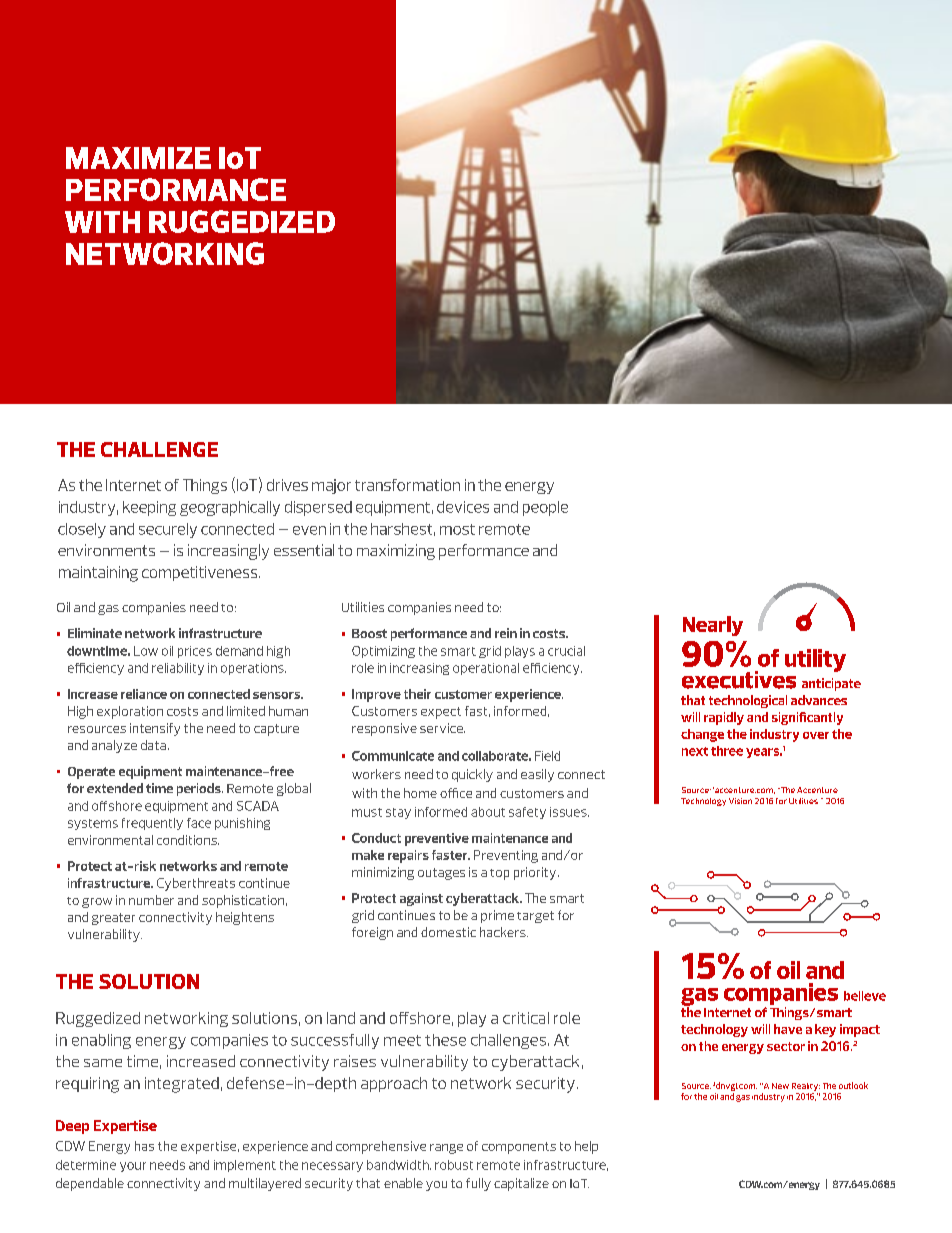 This document has height=1233, width=952. Describe the element at coordinates (865, 996) in the document. I see `believe` at that location.
